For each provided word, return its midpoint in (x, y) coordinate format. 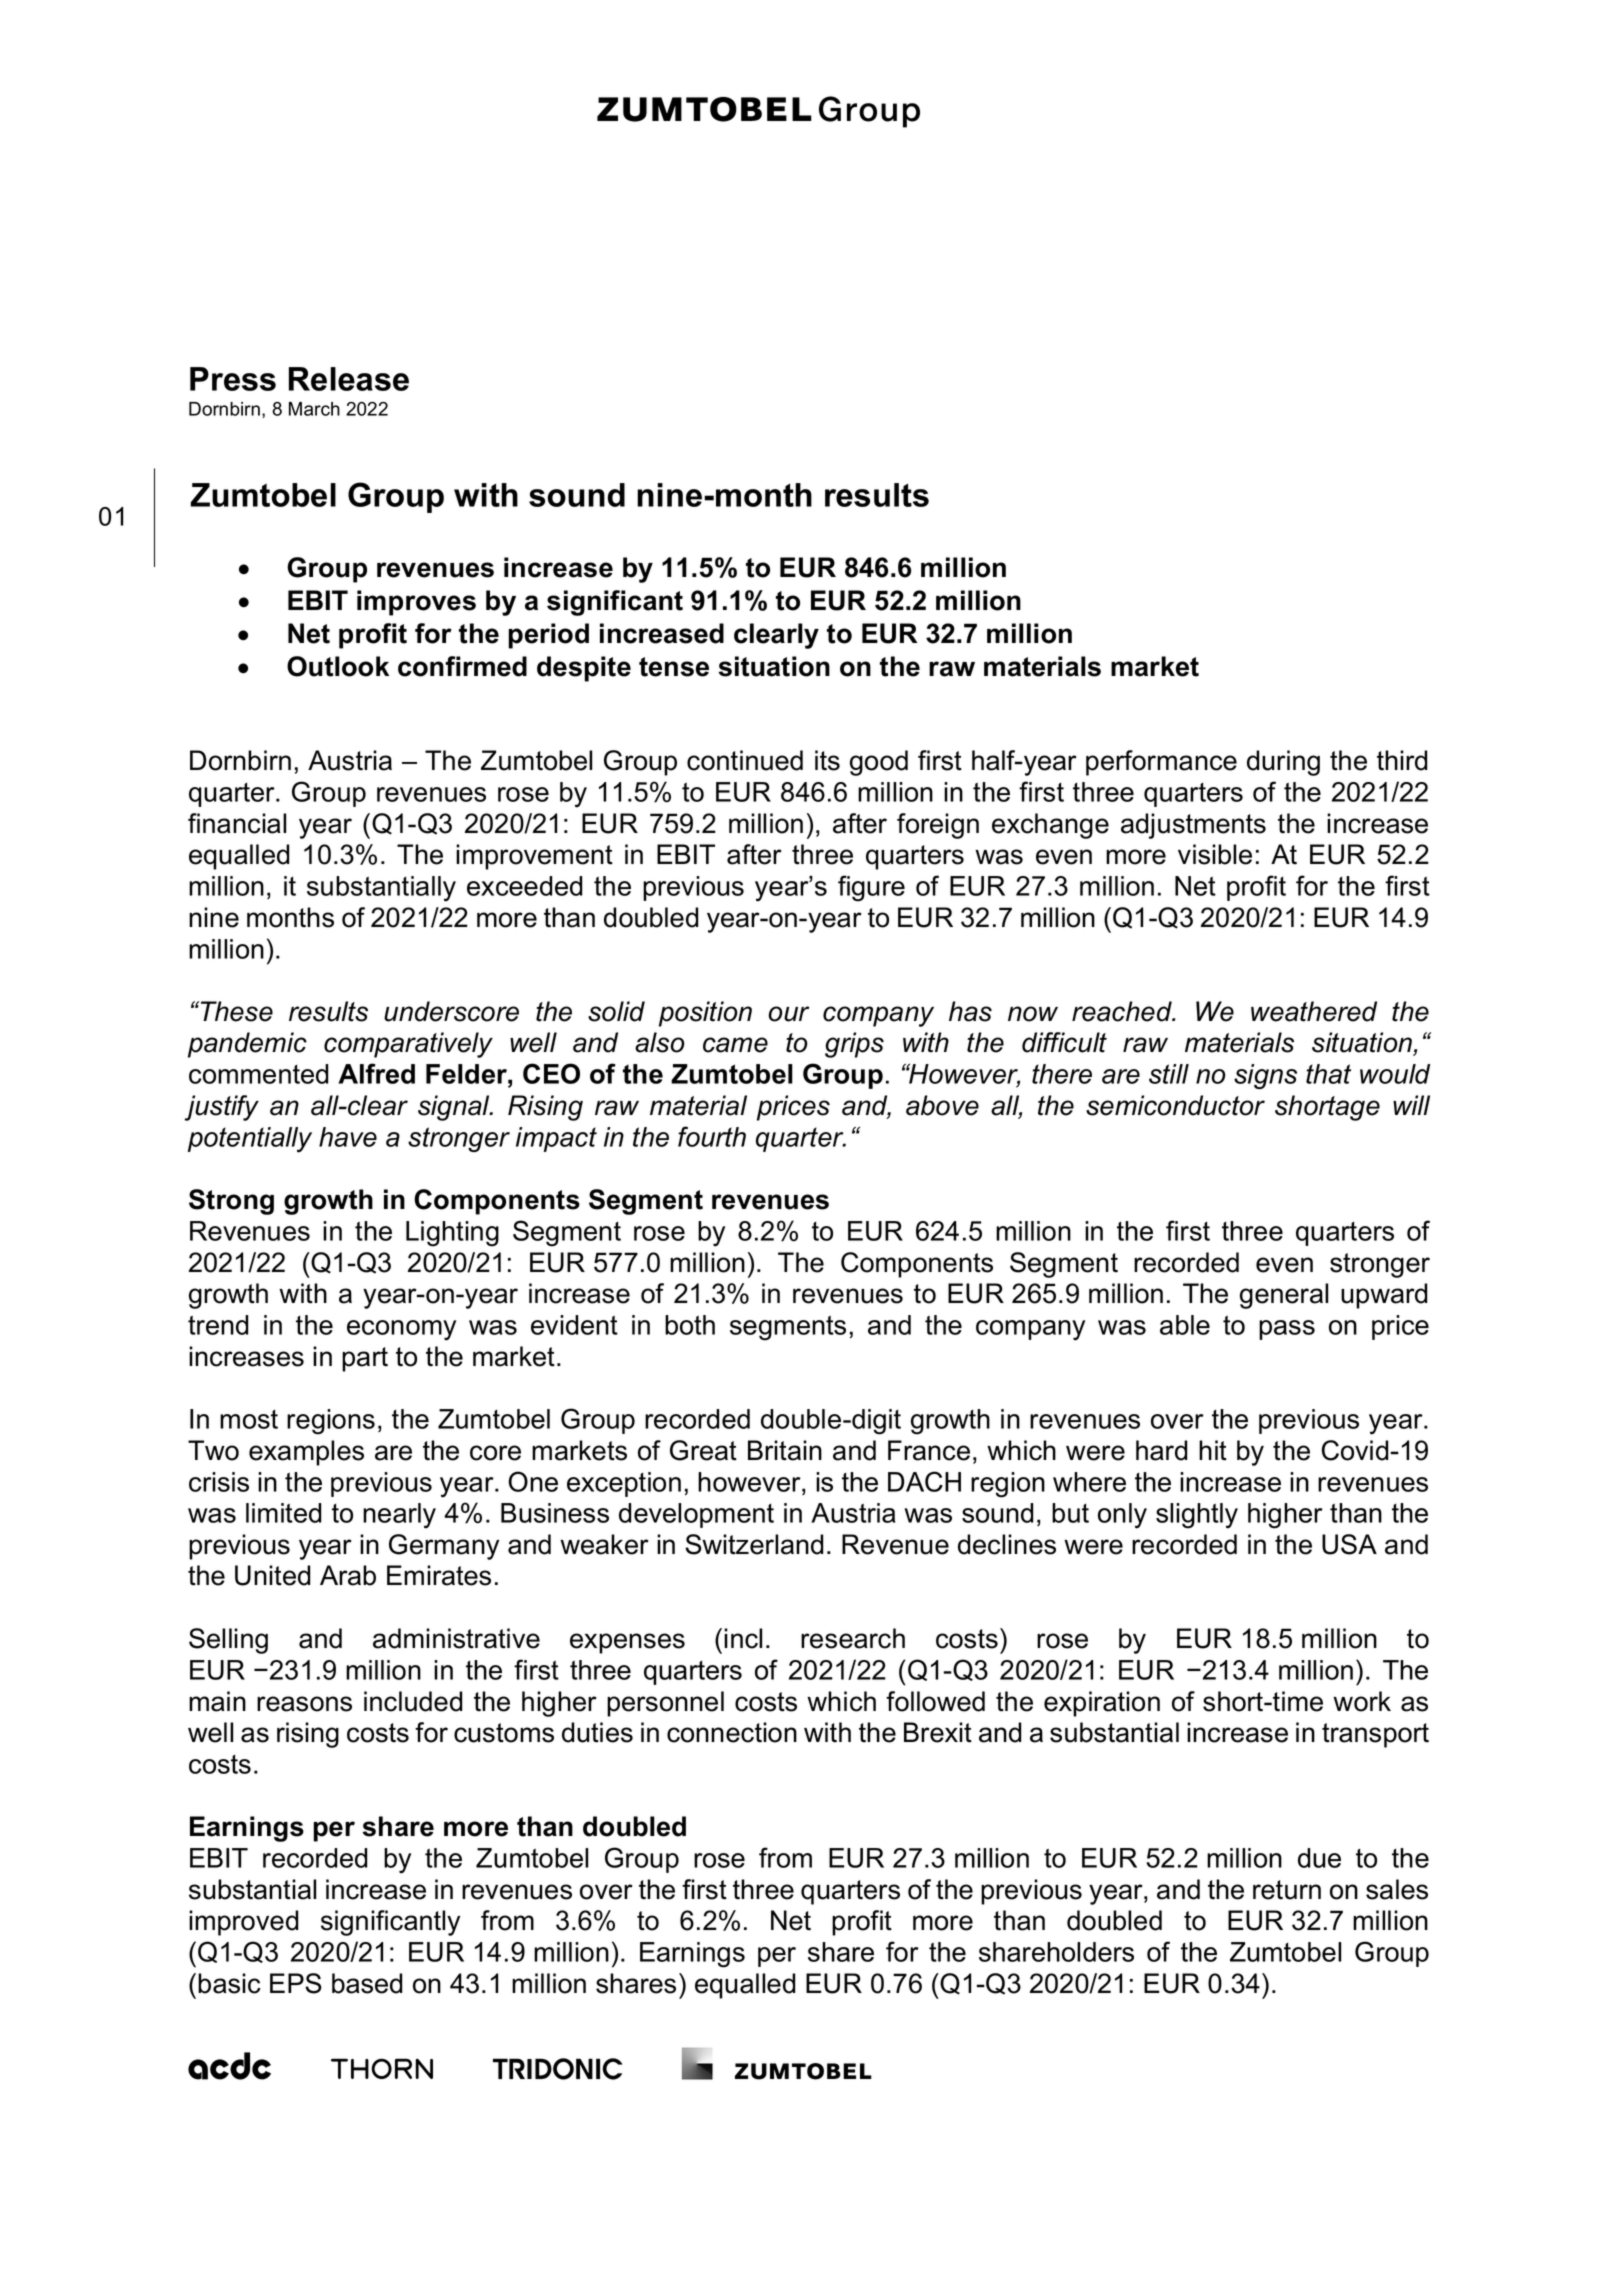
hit (1213, 1450)
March (314, 409)
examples (306, 1453)
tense (674, 667)
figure (871, 888)
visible (1215, 854)
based (367, 1983)
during (1283, 763)
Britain (785, 1450)
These (235, 1011)
